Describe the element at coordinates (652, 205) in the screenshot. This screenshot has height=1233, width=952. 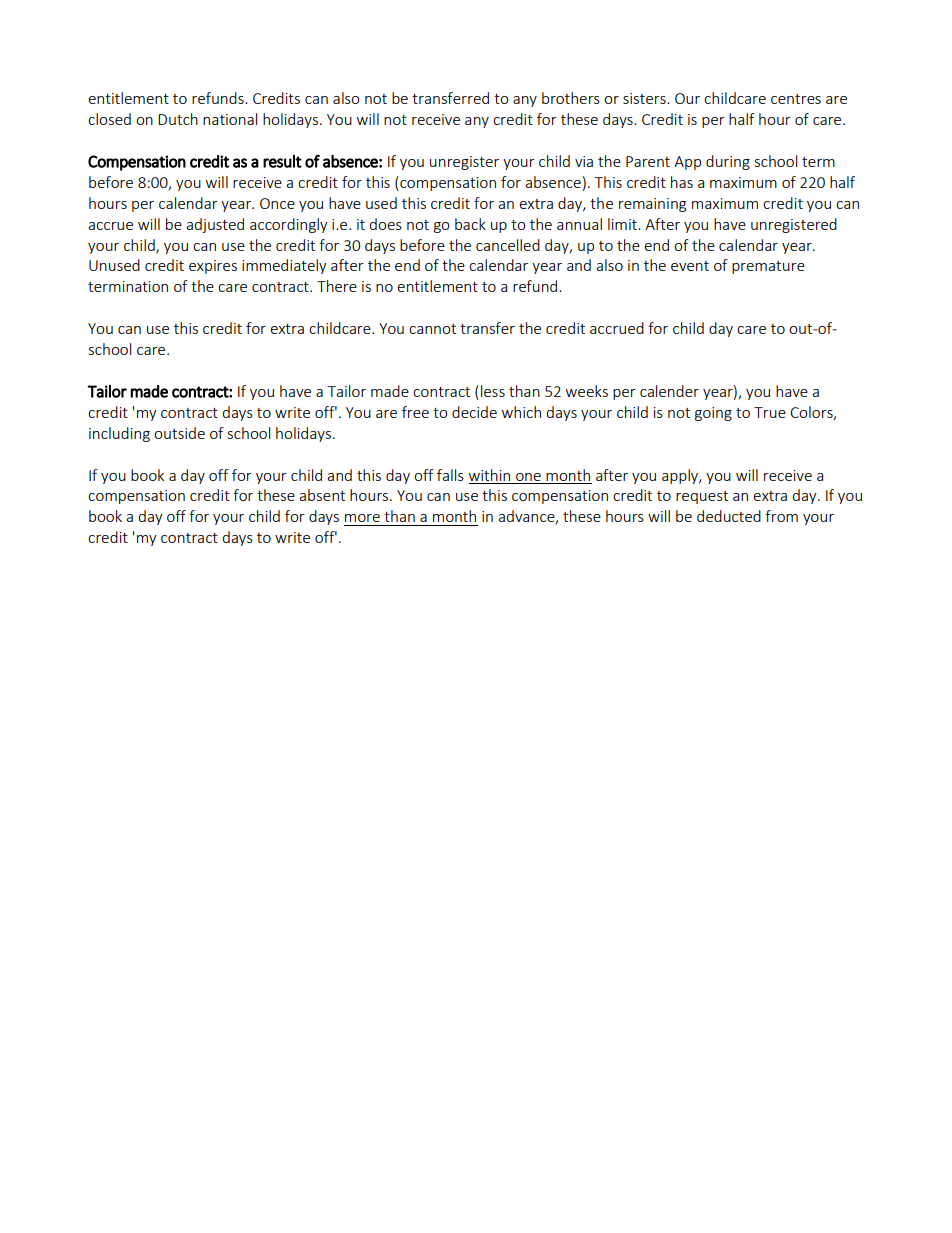
I see `remaining` at that location.
